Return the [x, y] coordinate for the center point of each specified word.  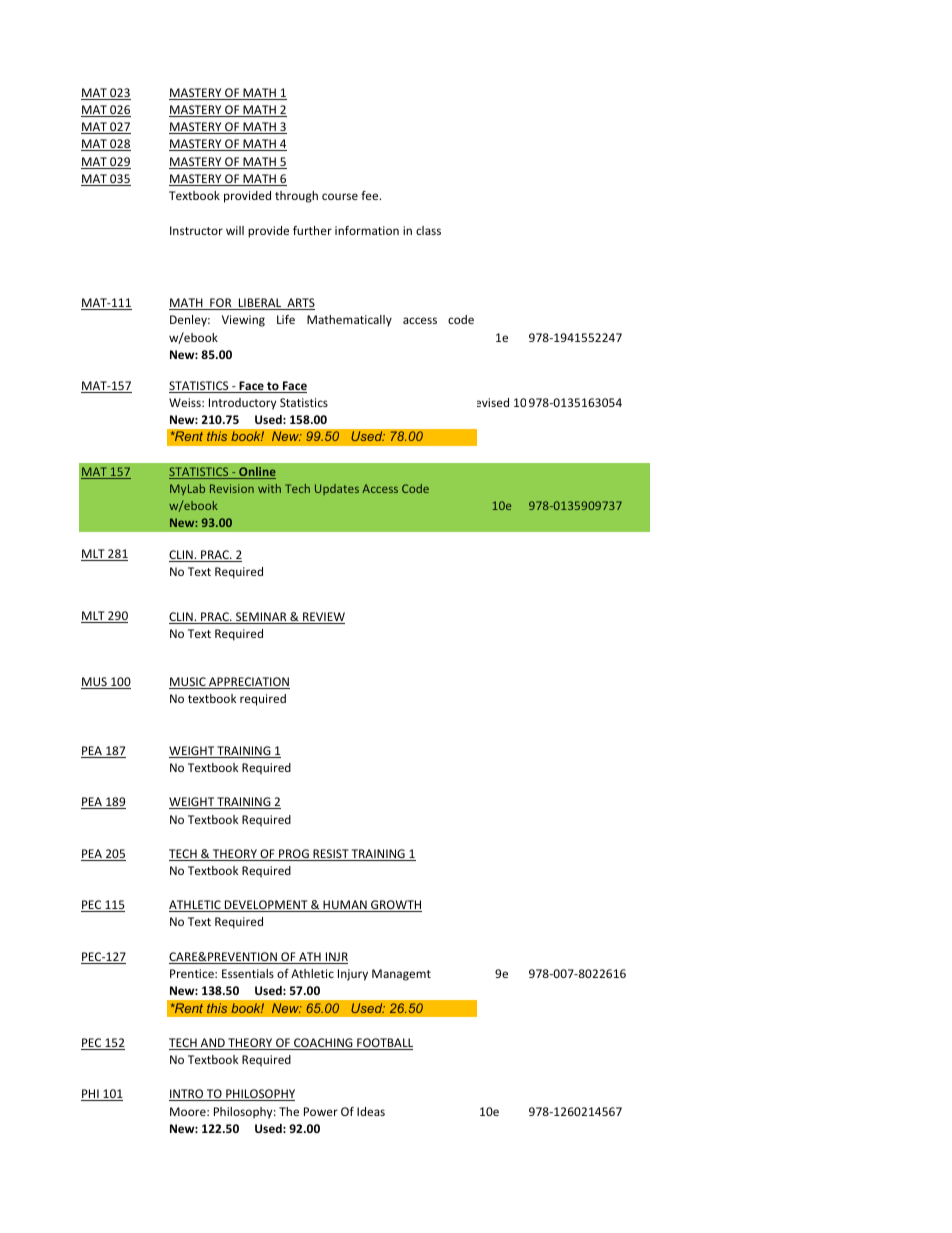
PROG [294, 855]
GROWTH [395, 906]
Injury [353, 975]
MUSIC [188, 683]
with [269, 488]
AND [212, 1044]
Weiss [186, 402]
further [312, 230]
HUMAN [345, 906]
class [428, 230]
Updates [337, 489]
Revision [232, 488]
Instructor [196, 230]
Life [286, 319]
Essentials [248, 973]
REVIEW [323, 618]
